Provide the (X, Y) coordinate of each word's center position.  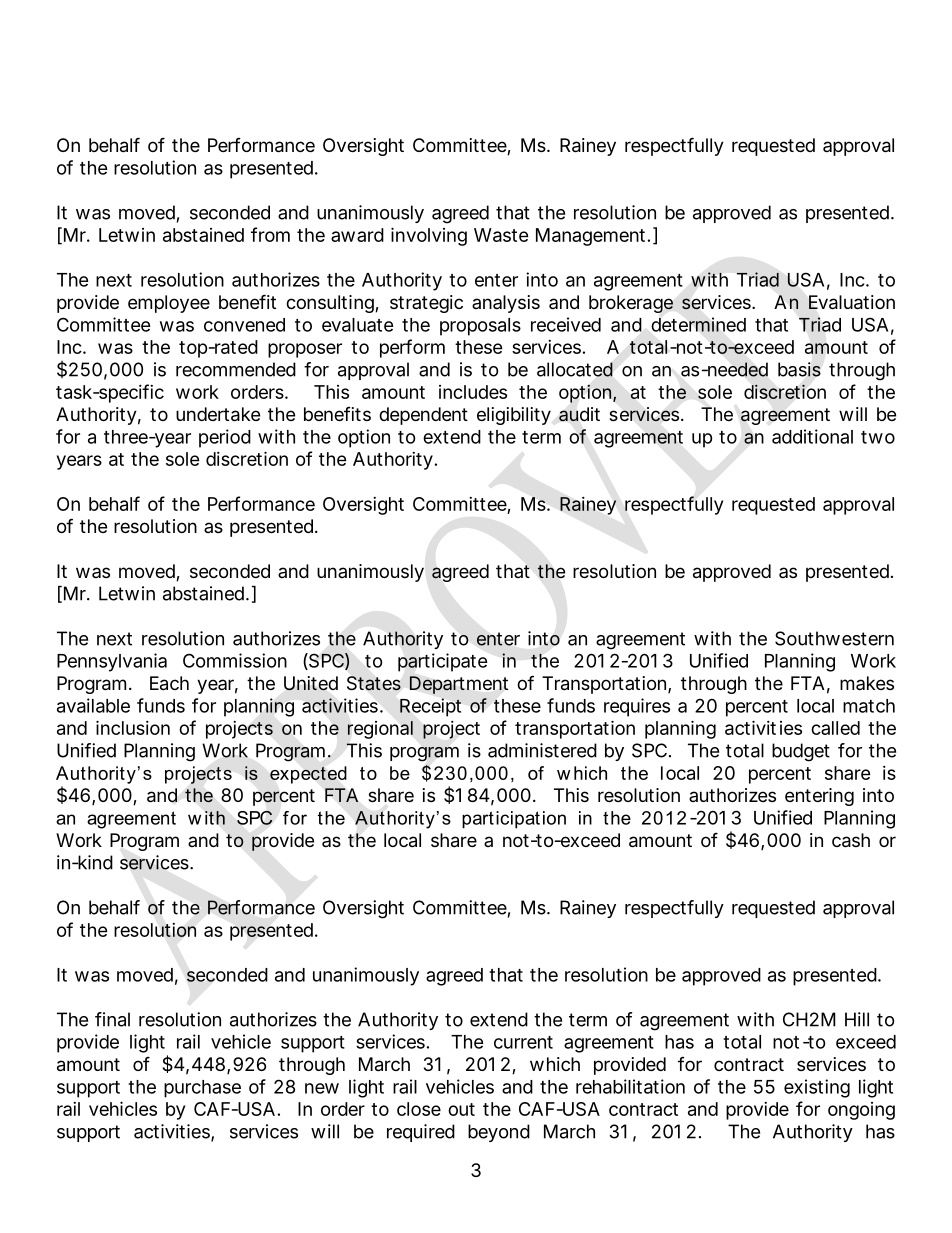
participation (514, 820)
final (112, 1019)
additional (812, 436)
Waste (501, 235)
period (225, 438)
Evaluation (852, 302)
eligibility (514, 416)
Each (169, 683)
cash (851, 840)
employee (169, 304)
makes (867, 683)
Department (458, 685)
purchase (202, 1089)
